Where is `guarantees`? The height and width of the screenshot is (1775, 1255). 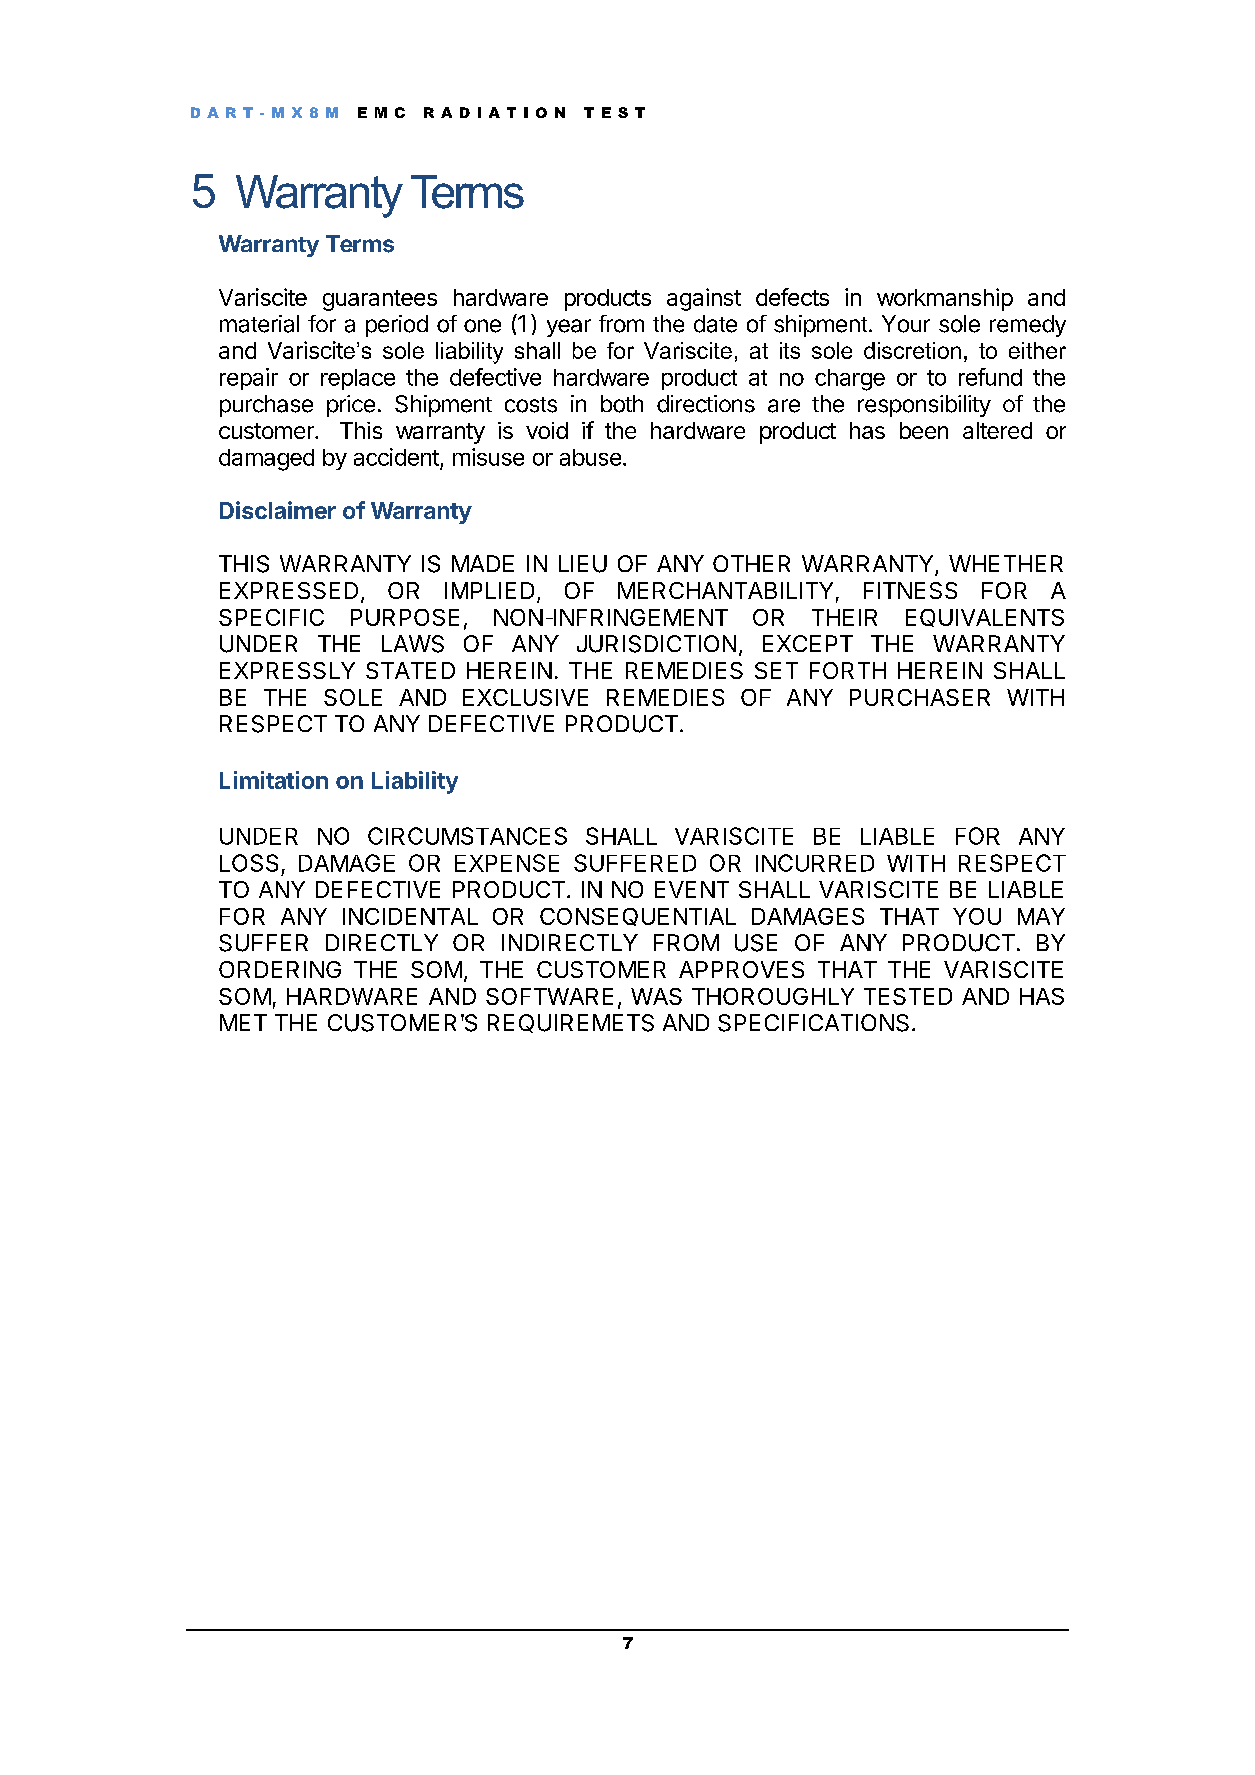
guarantees is located at coordinates (380, 300).
